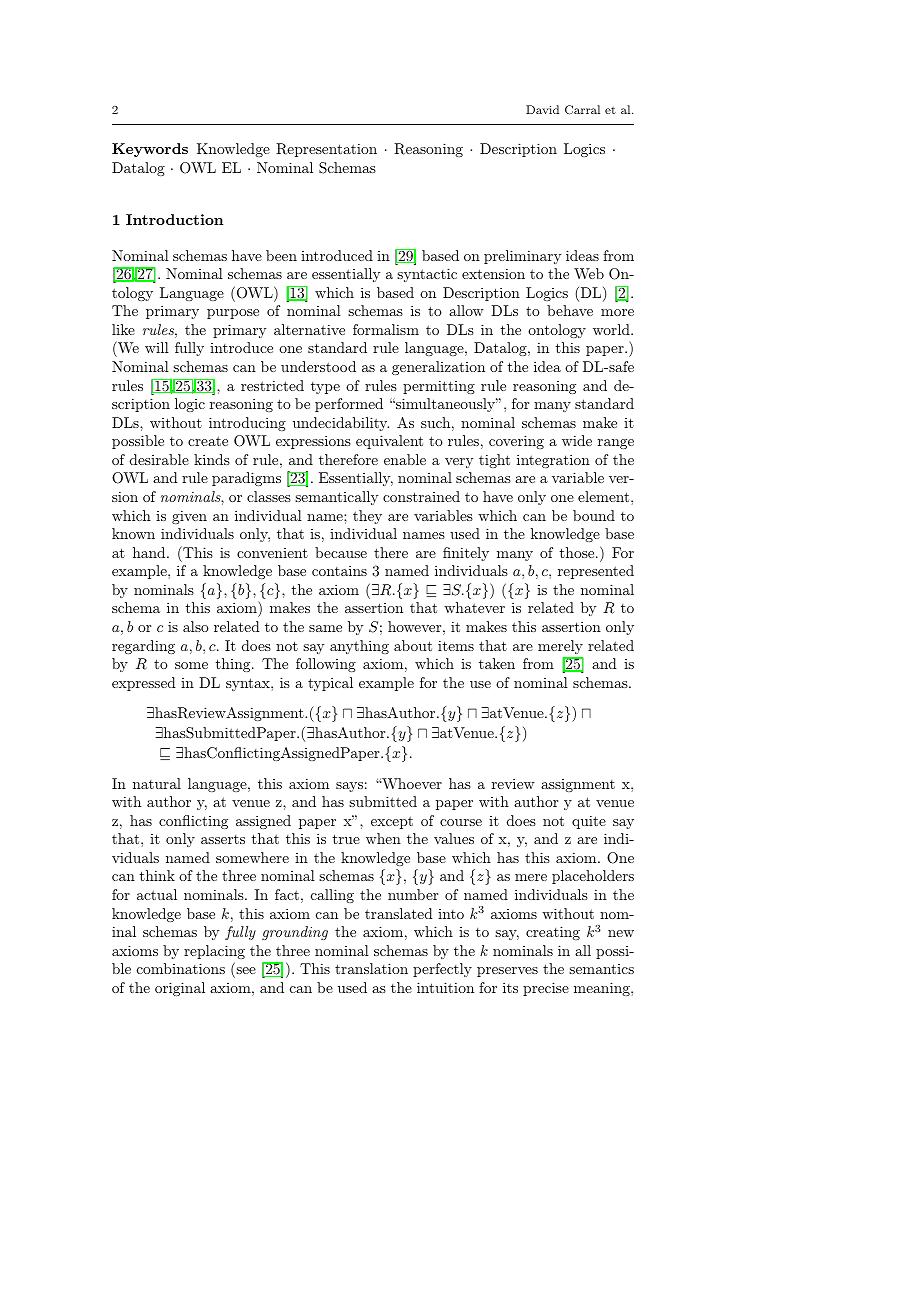 Image resolution: width=924 pixels, height=1308 pixels. I want to click on desirable, so click(159, 459).
